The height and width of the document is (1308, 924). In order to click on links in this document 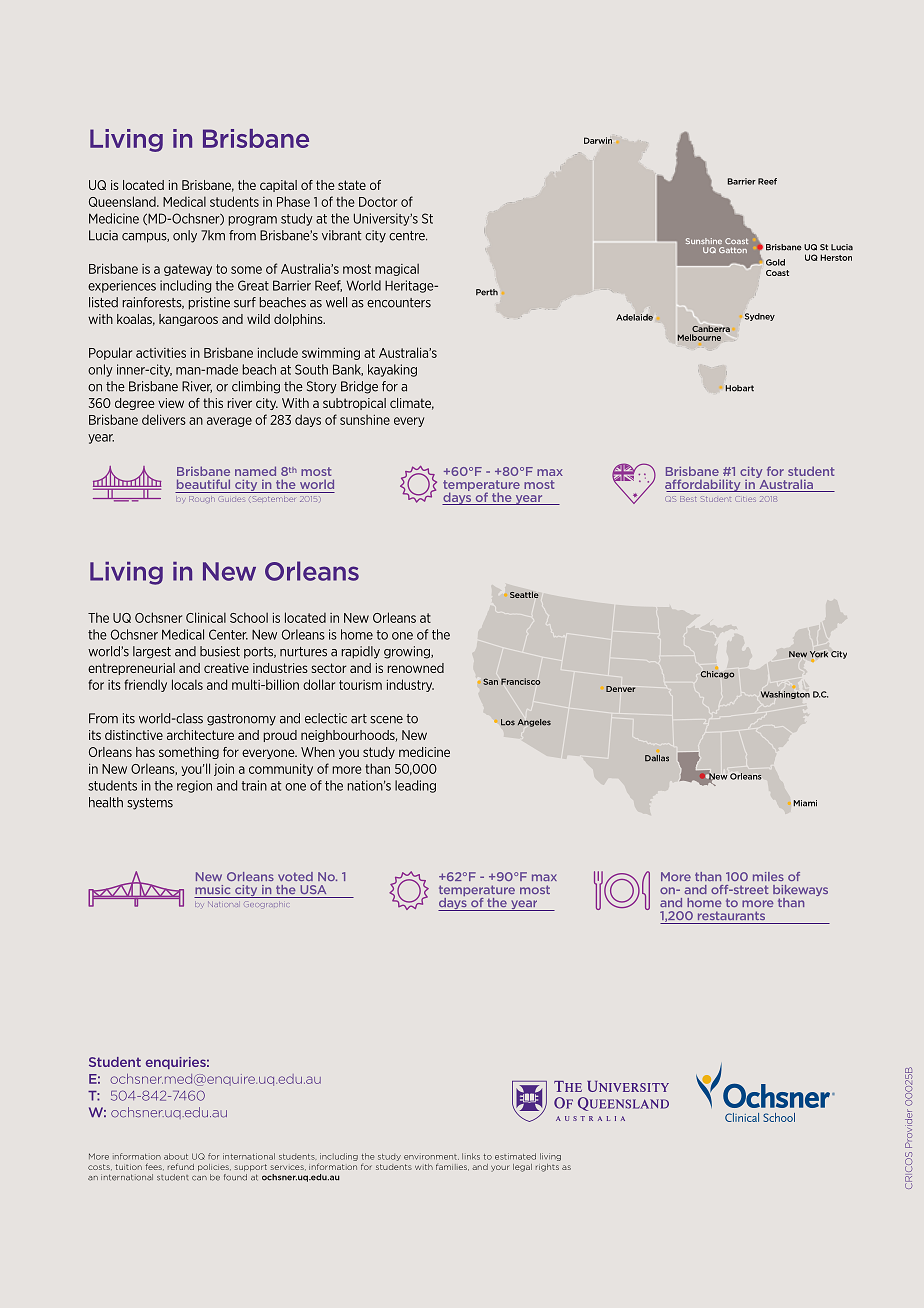, I will do `click(471, 1156)`.
